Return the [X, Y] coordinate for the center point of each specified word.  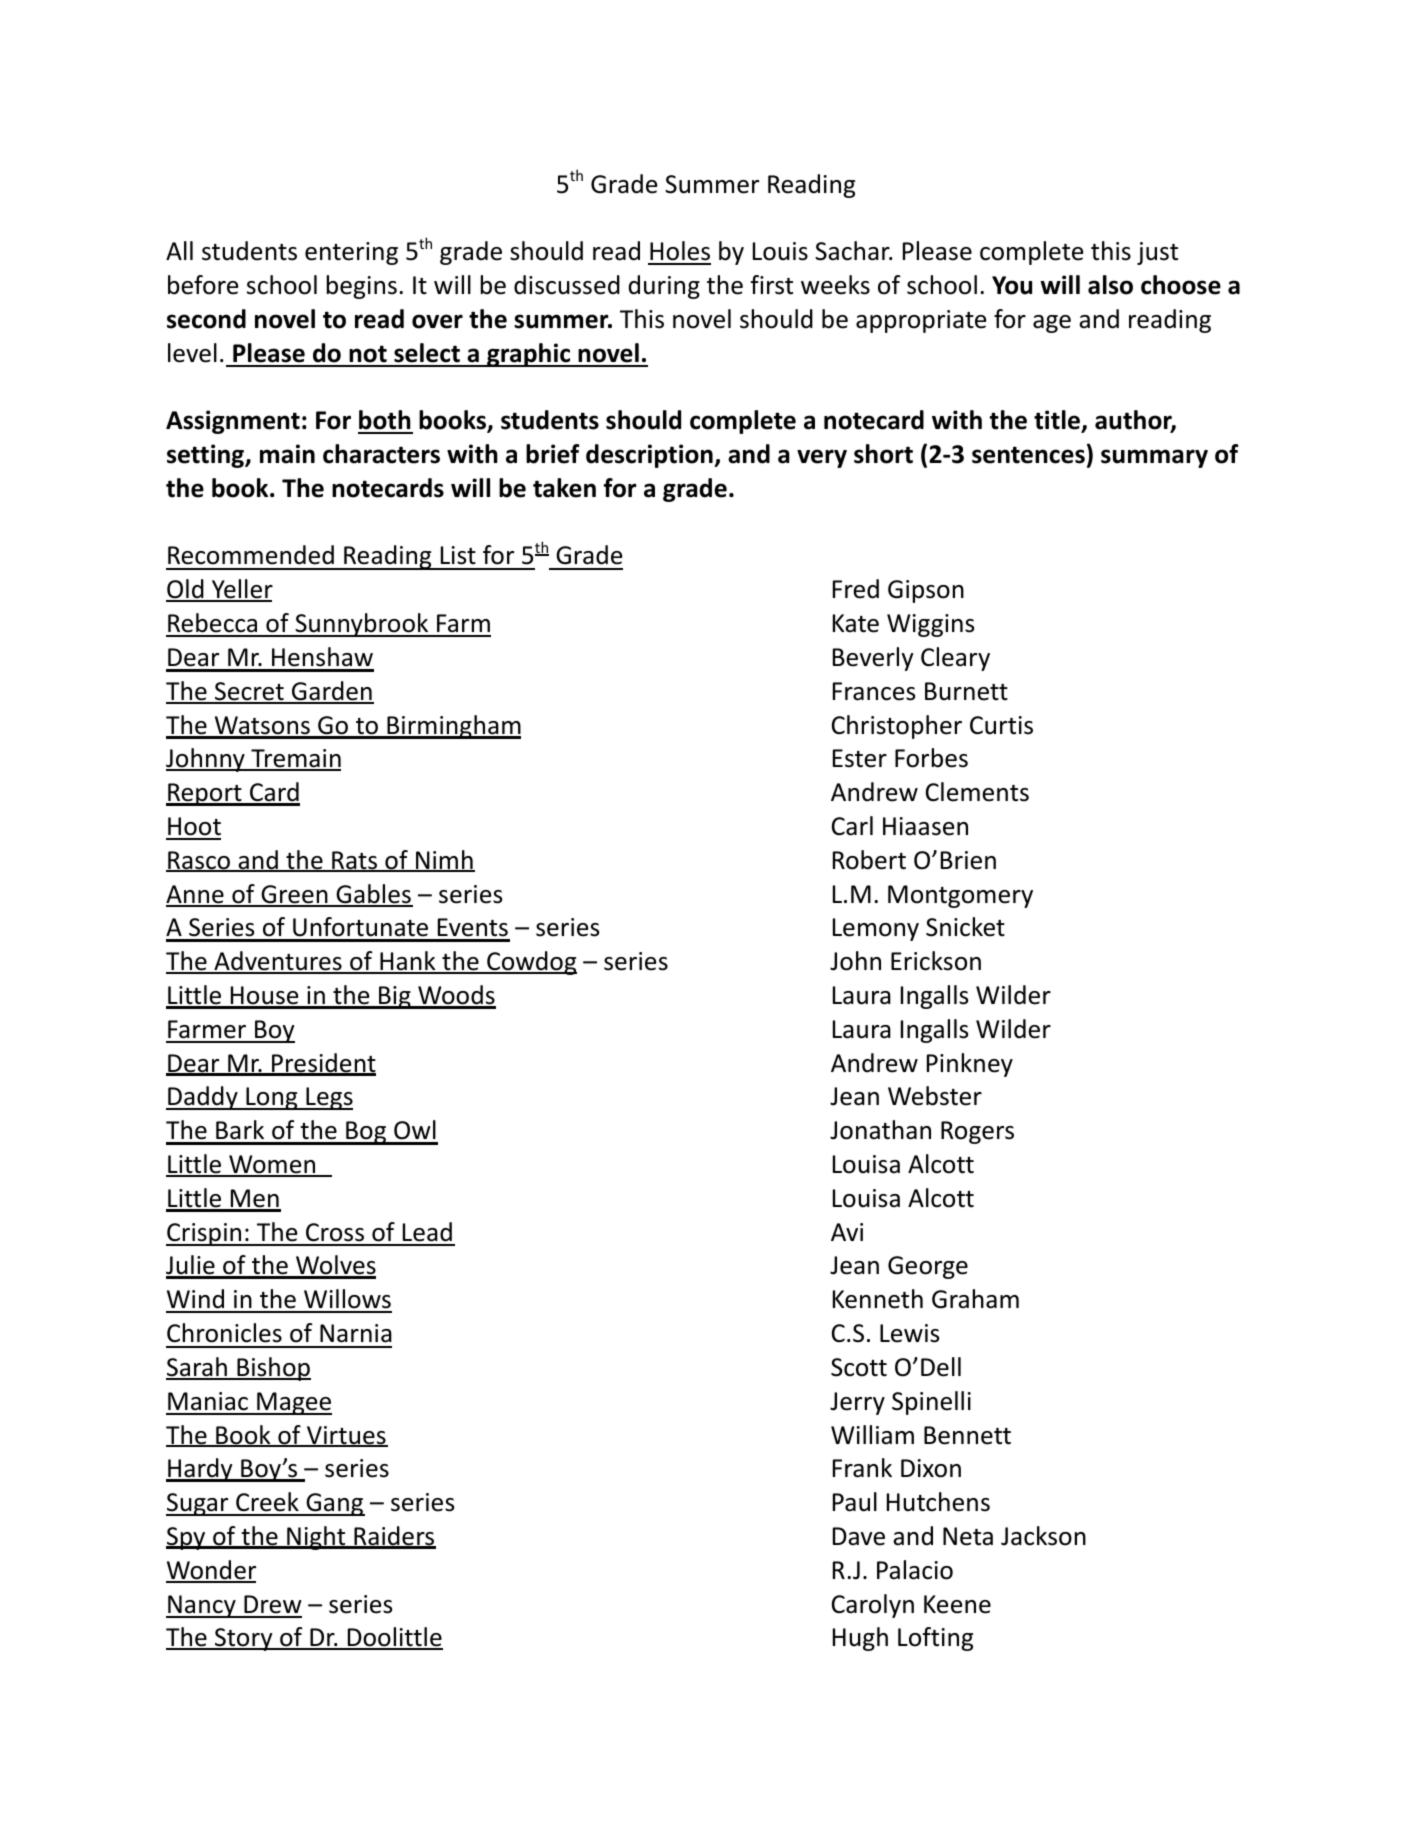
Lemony [876, 929]
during [664, 287]
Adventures [278, 962]
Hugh [860, 1639]
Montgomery [960, 896]
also [1110, 285]
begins [362, 287]
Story [244, 1639]
